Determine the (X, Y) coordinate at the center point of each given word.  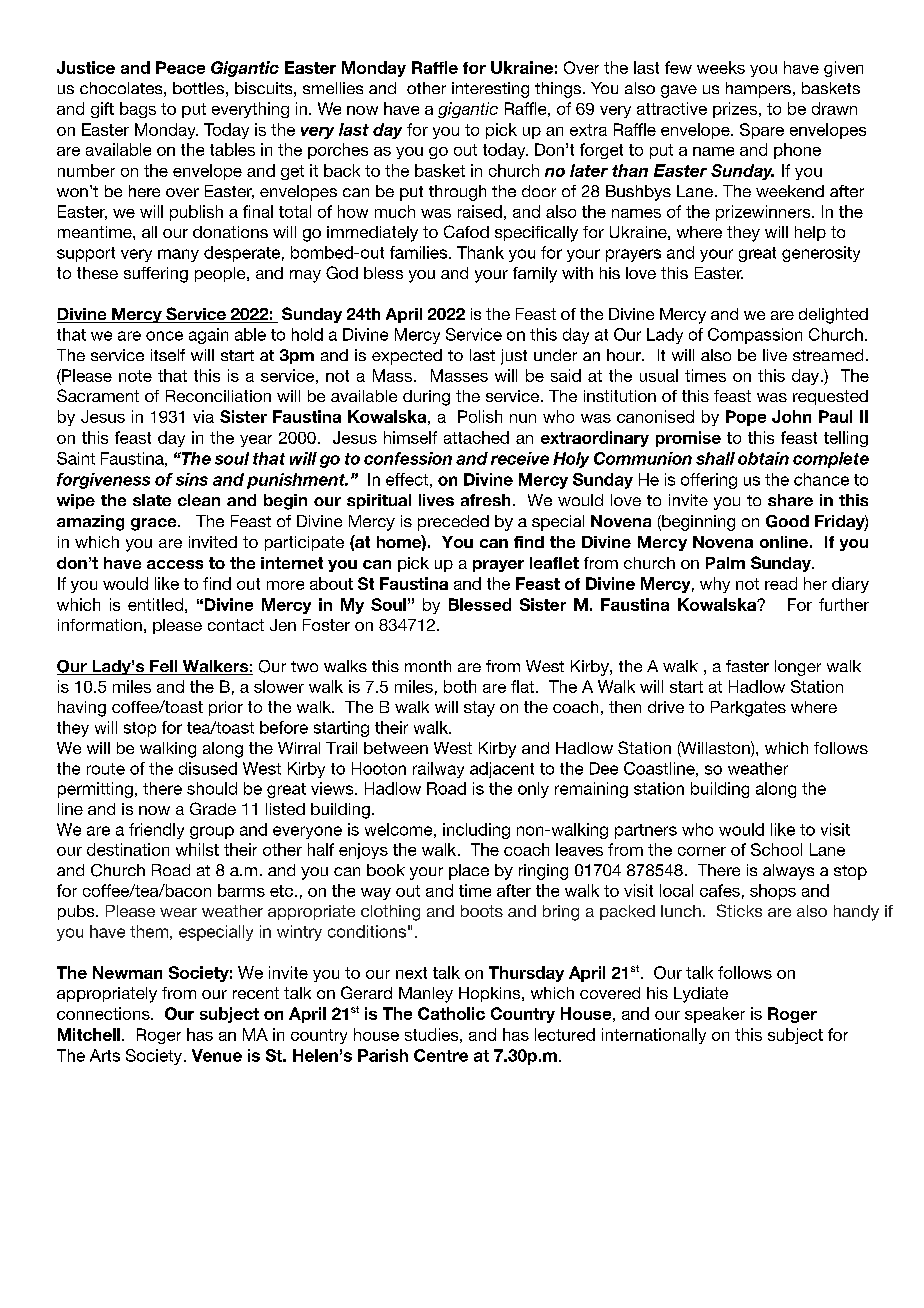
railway (438, 770)
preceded (453, 523)
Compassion (755, 336)
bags (138, 110)
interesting (490, 90)
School (776, 849)
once (164, 336)
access (175, 564)
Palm (725, 563)
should (212, 788)
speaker (715, 1015)
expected (407, 357)
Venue (217, 1055)
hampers (758, 90)
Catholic (451, 1013)
